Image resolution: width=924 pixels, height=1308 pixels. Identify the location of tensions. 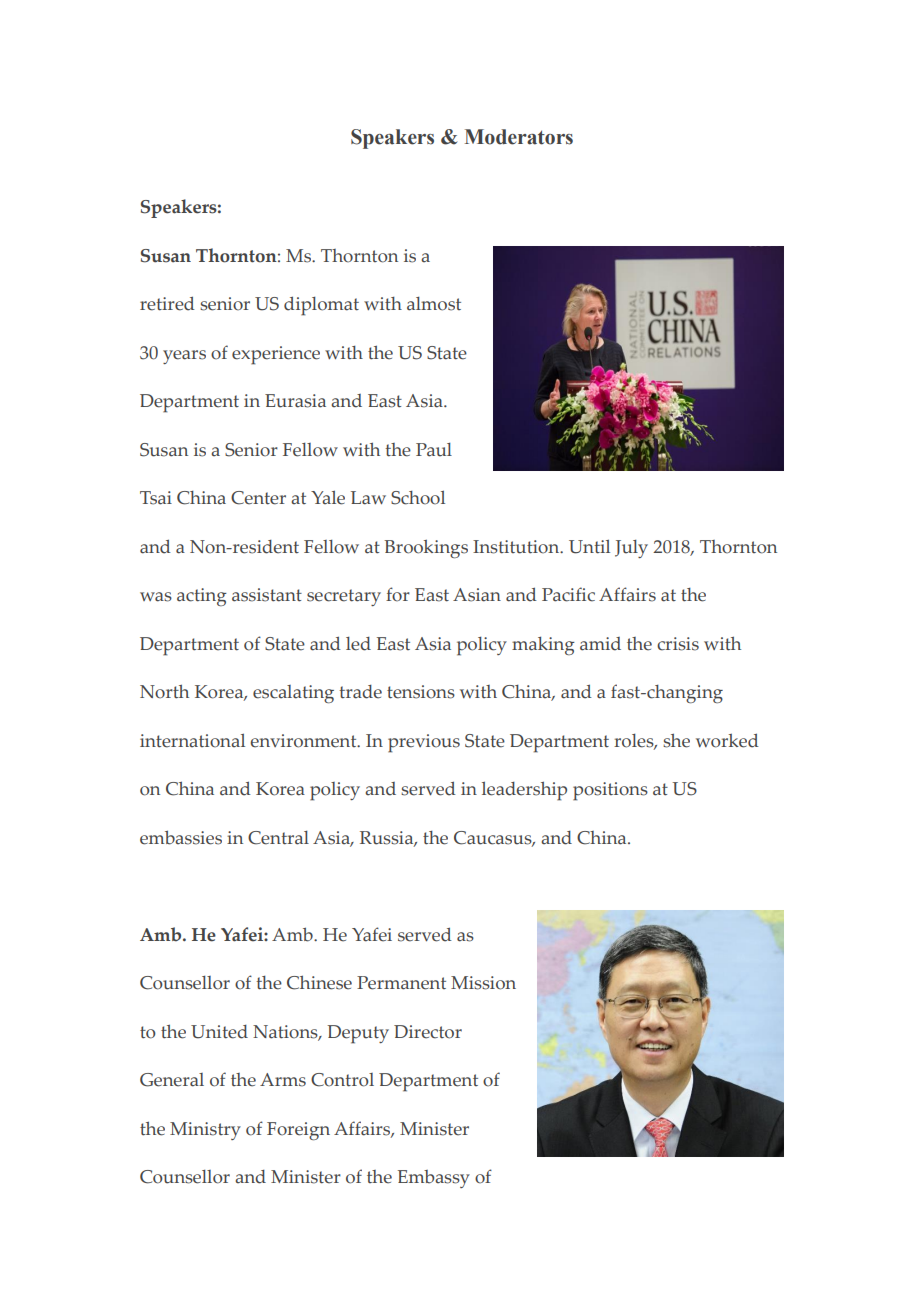
(421, 692).
